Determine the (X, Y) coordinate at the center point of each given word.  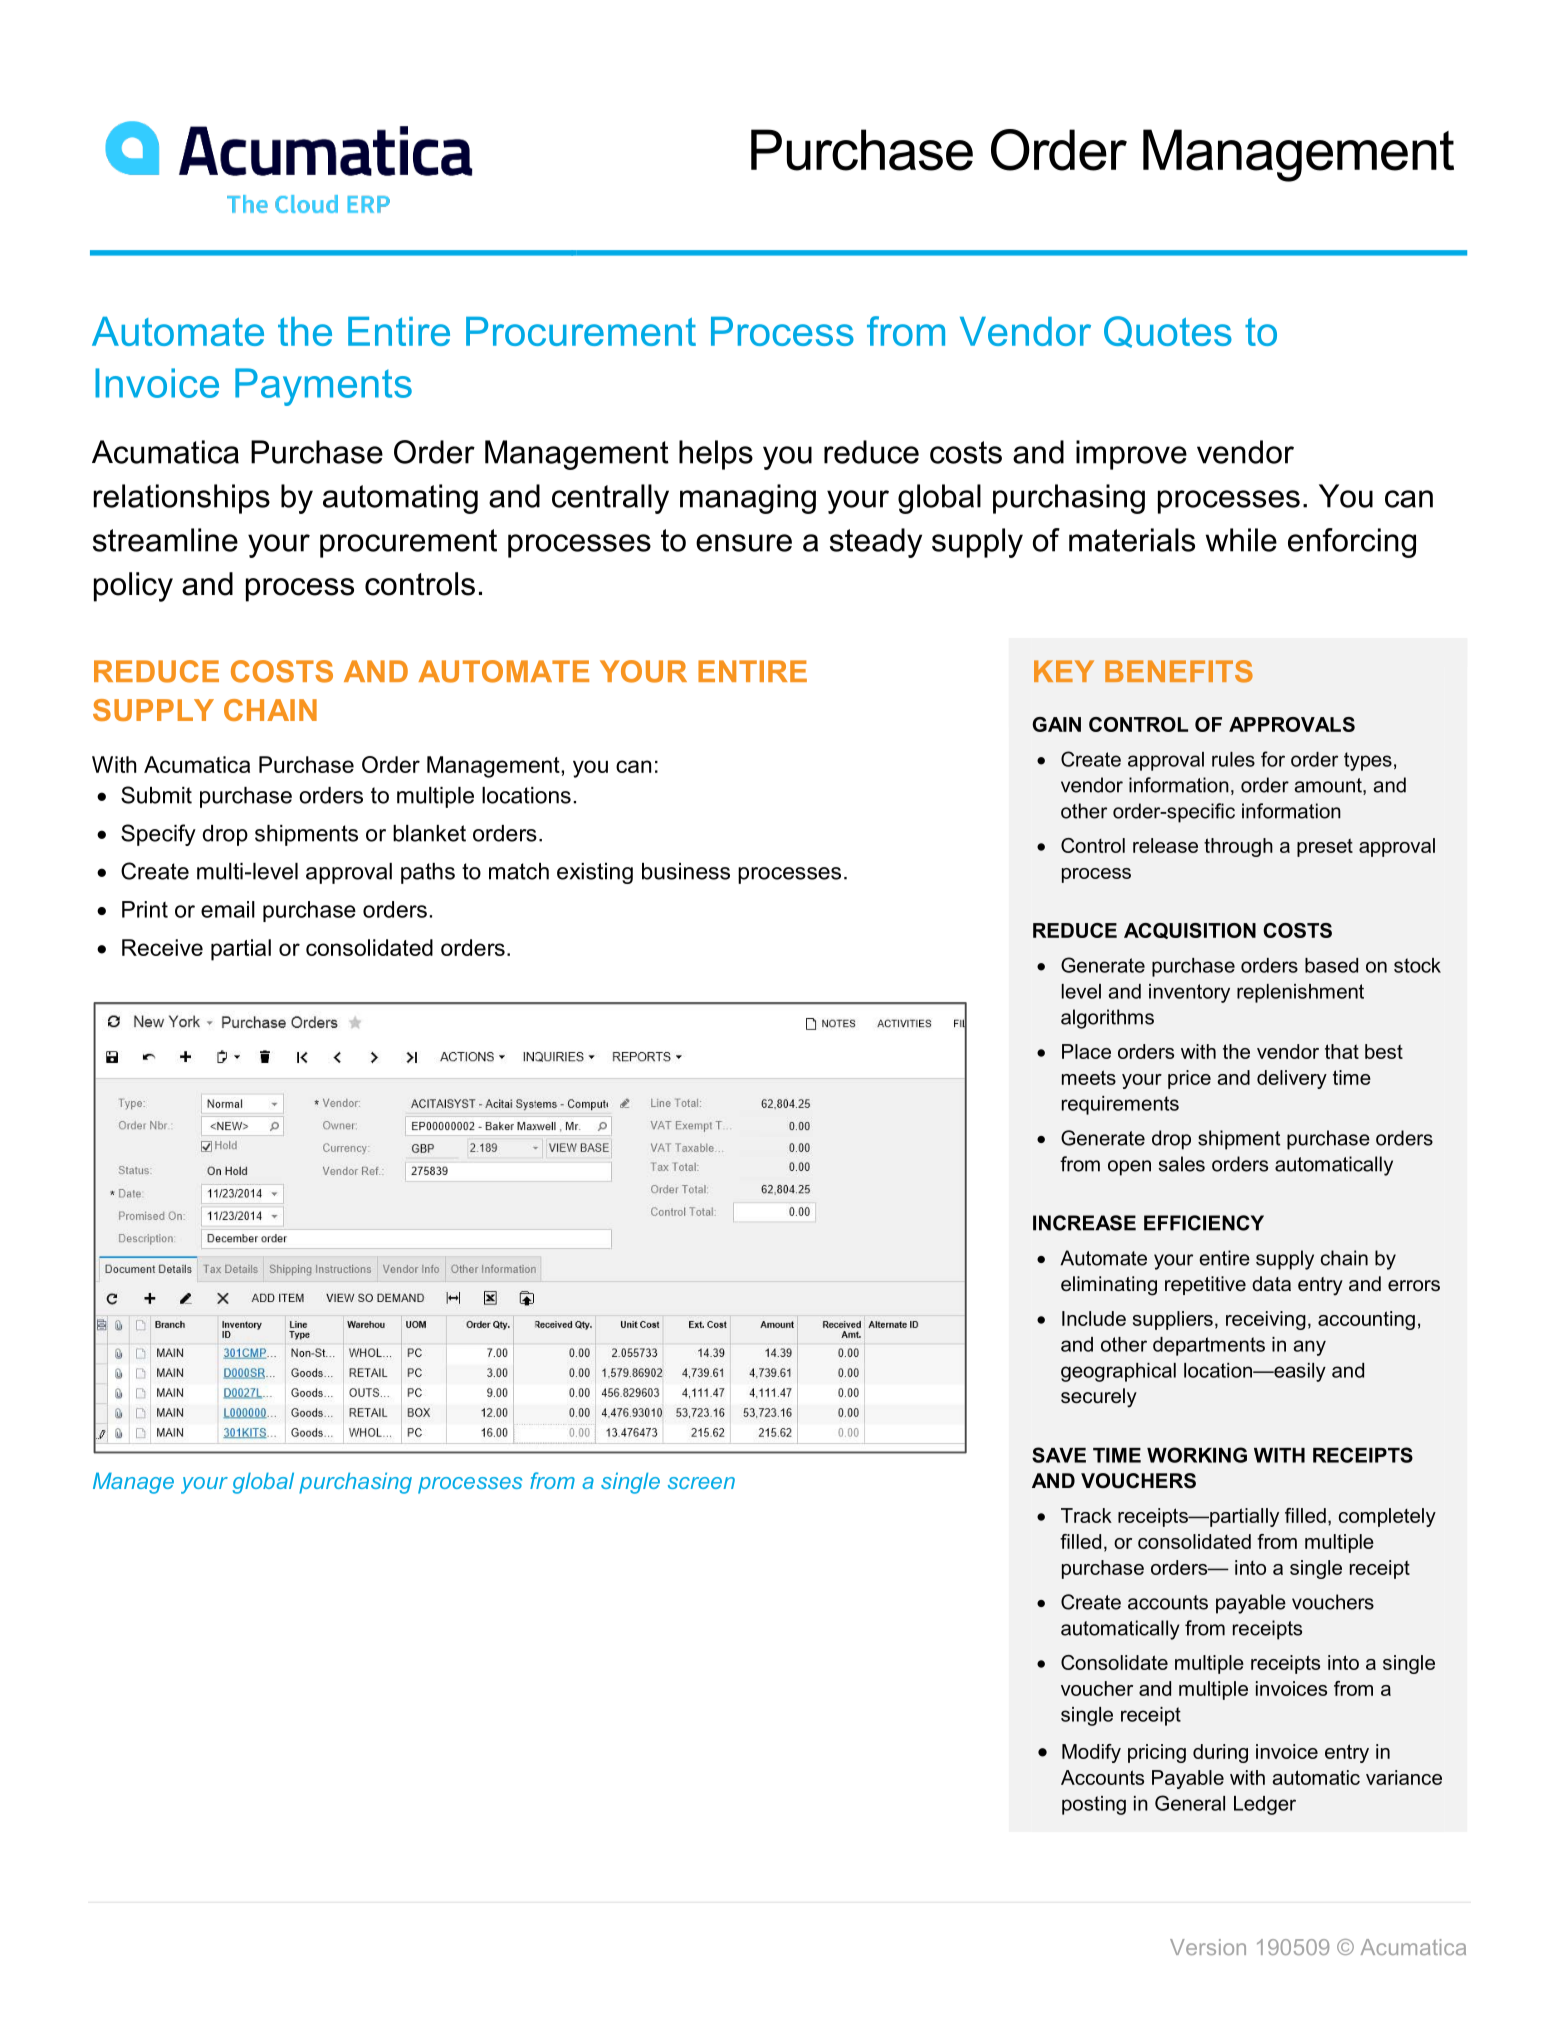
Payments (323, 387)
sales (1181, 1164)
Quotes (1168, 332)
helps (716, 455)
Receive (162, 947)
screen (701, 1483)
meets (1089, 1077)
